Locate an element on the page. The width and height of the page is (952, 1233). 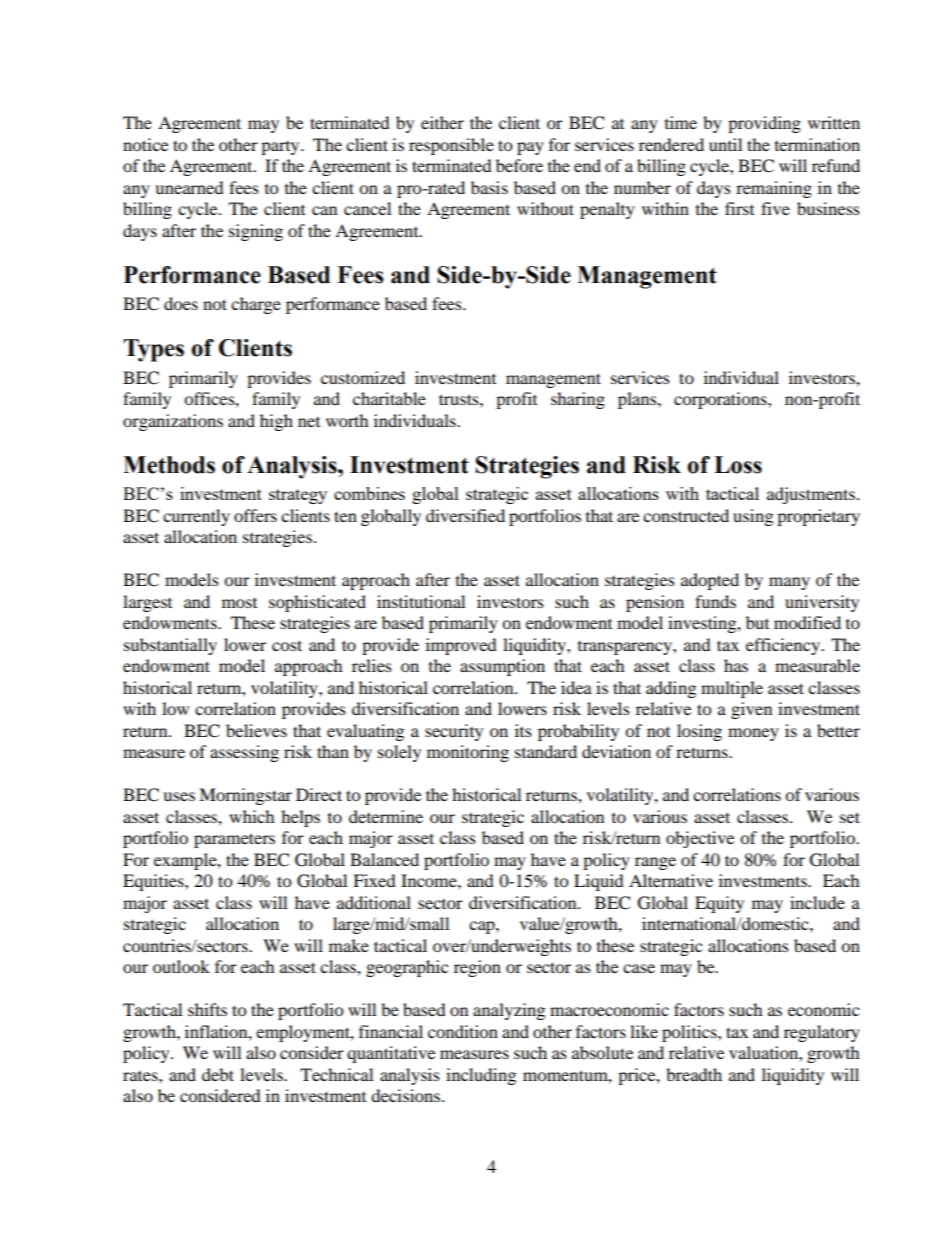
debt is located at coordinates (218, 1074).
